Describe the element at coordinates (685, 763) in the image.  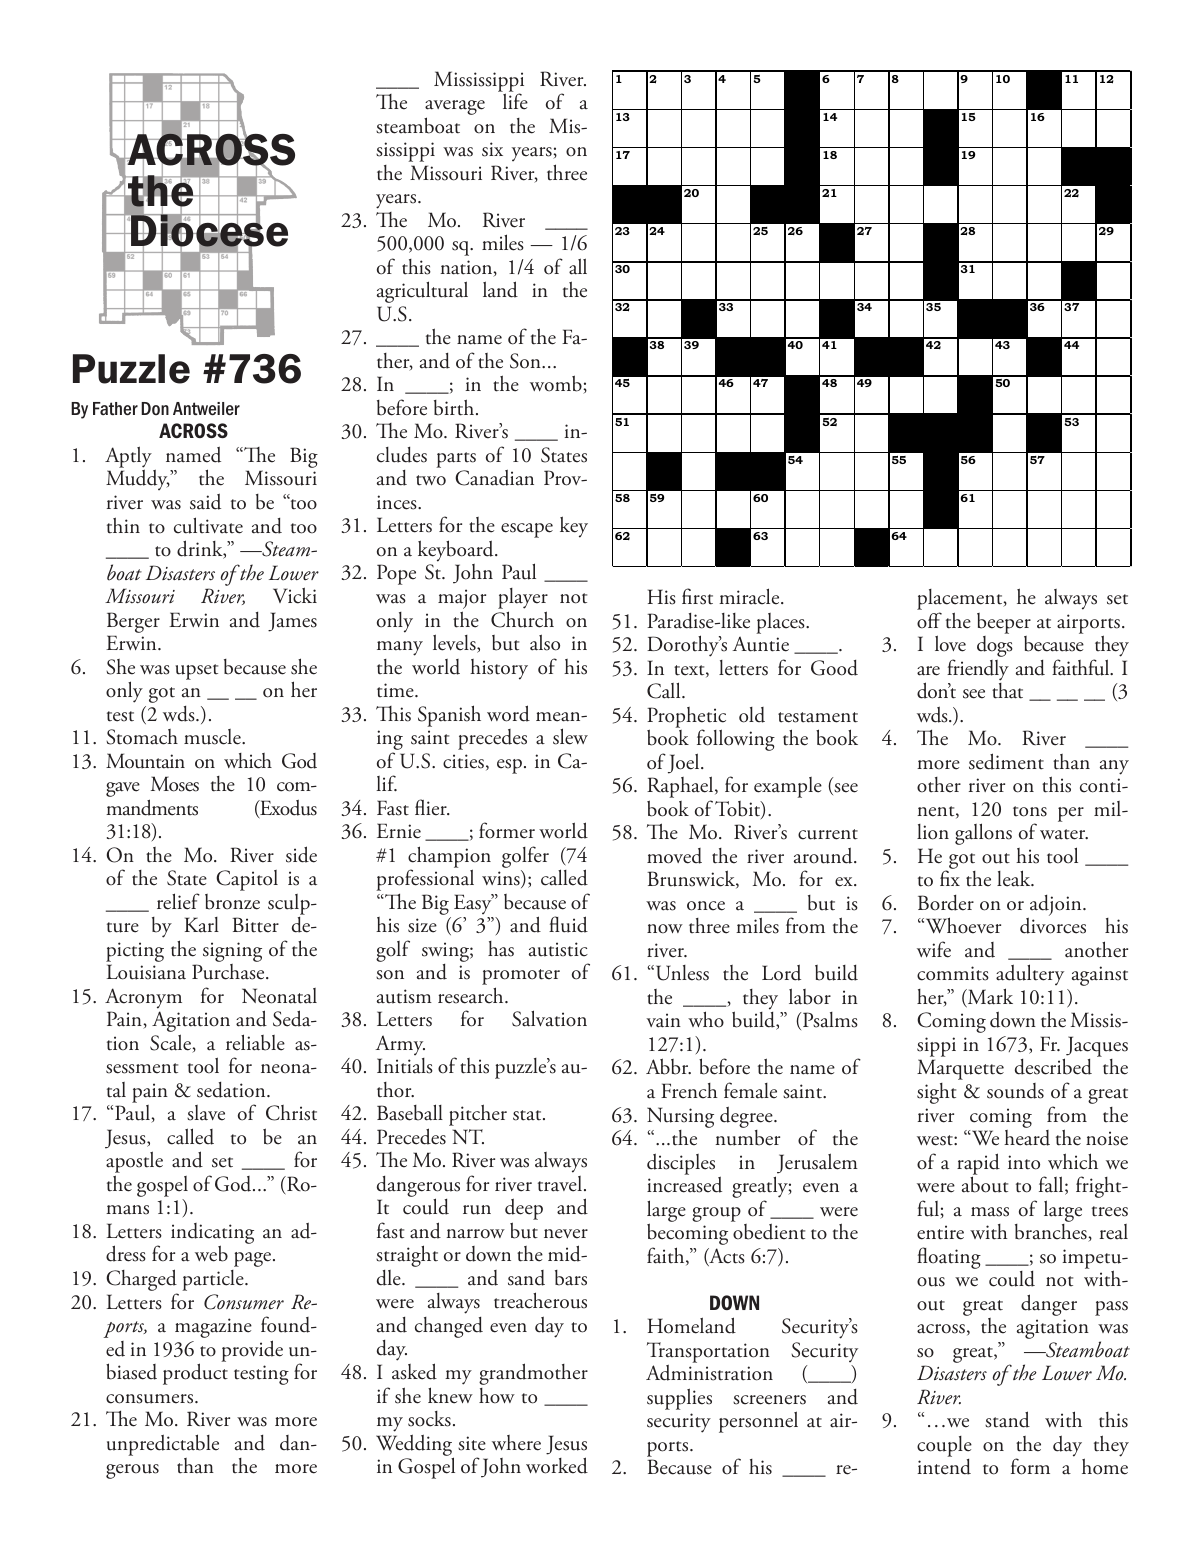
I see `Joel` at that location.
